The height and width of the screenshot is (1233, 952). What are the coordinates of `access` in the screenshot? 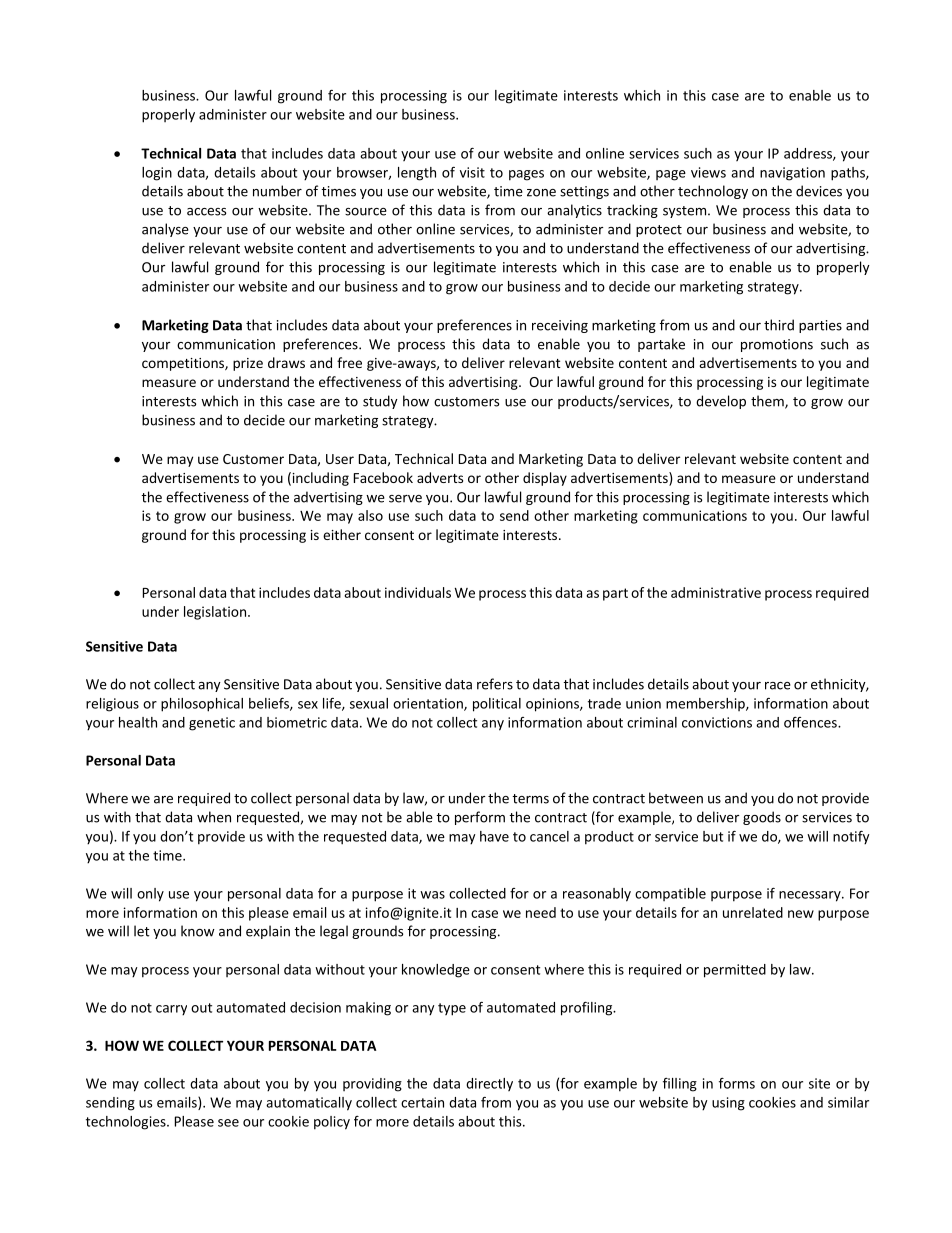 It's located at (206, 212).
